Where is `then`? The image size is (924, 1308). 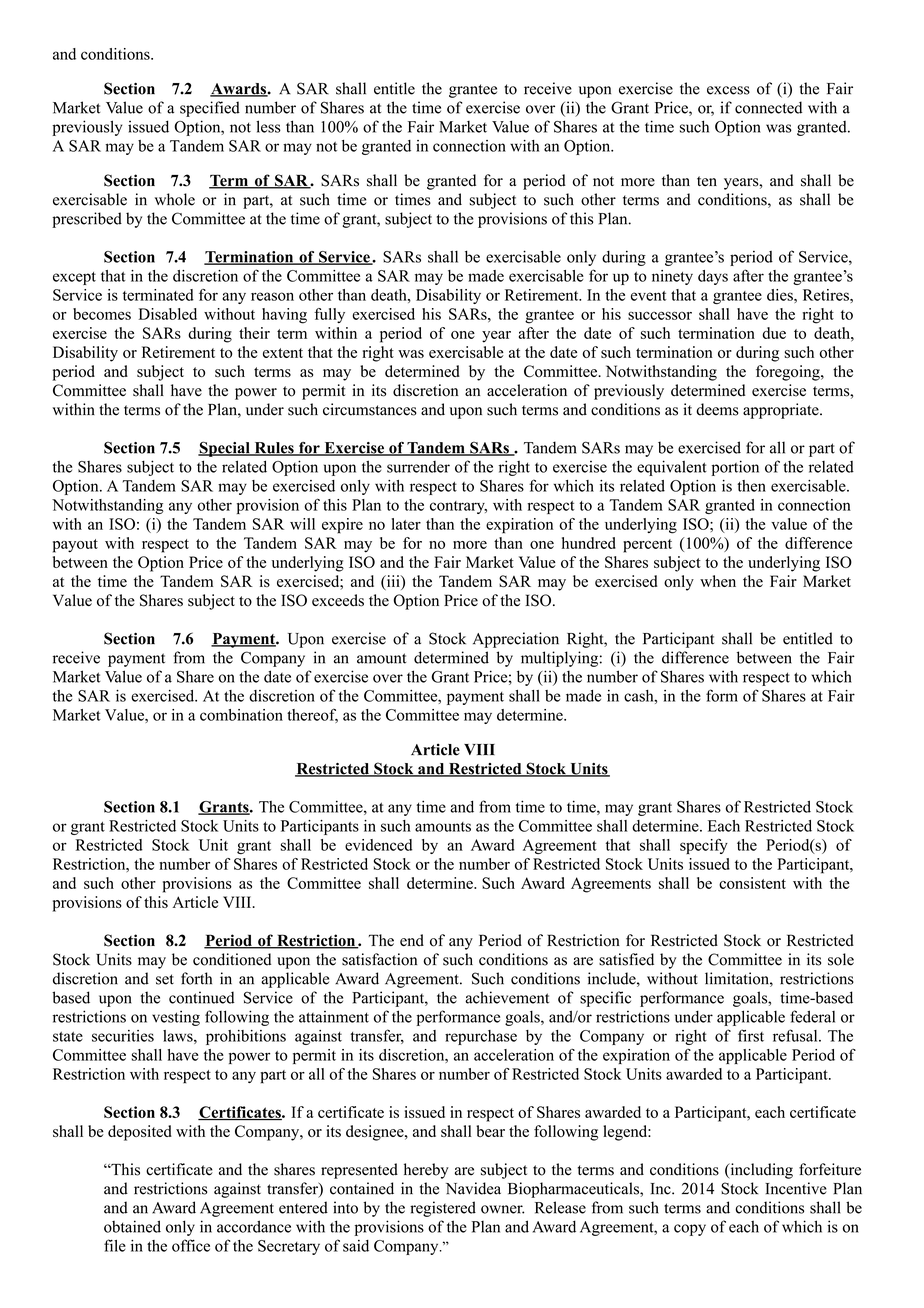
then is located at coordinates (751, 486).
